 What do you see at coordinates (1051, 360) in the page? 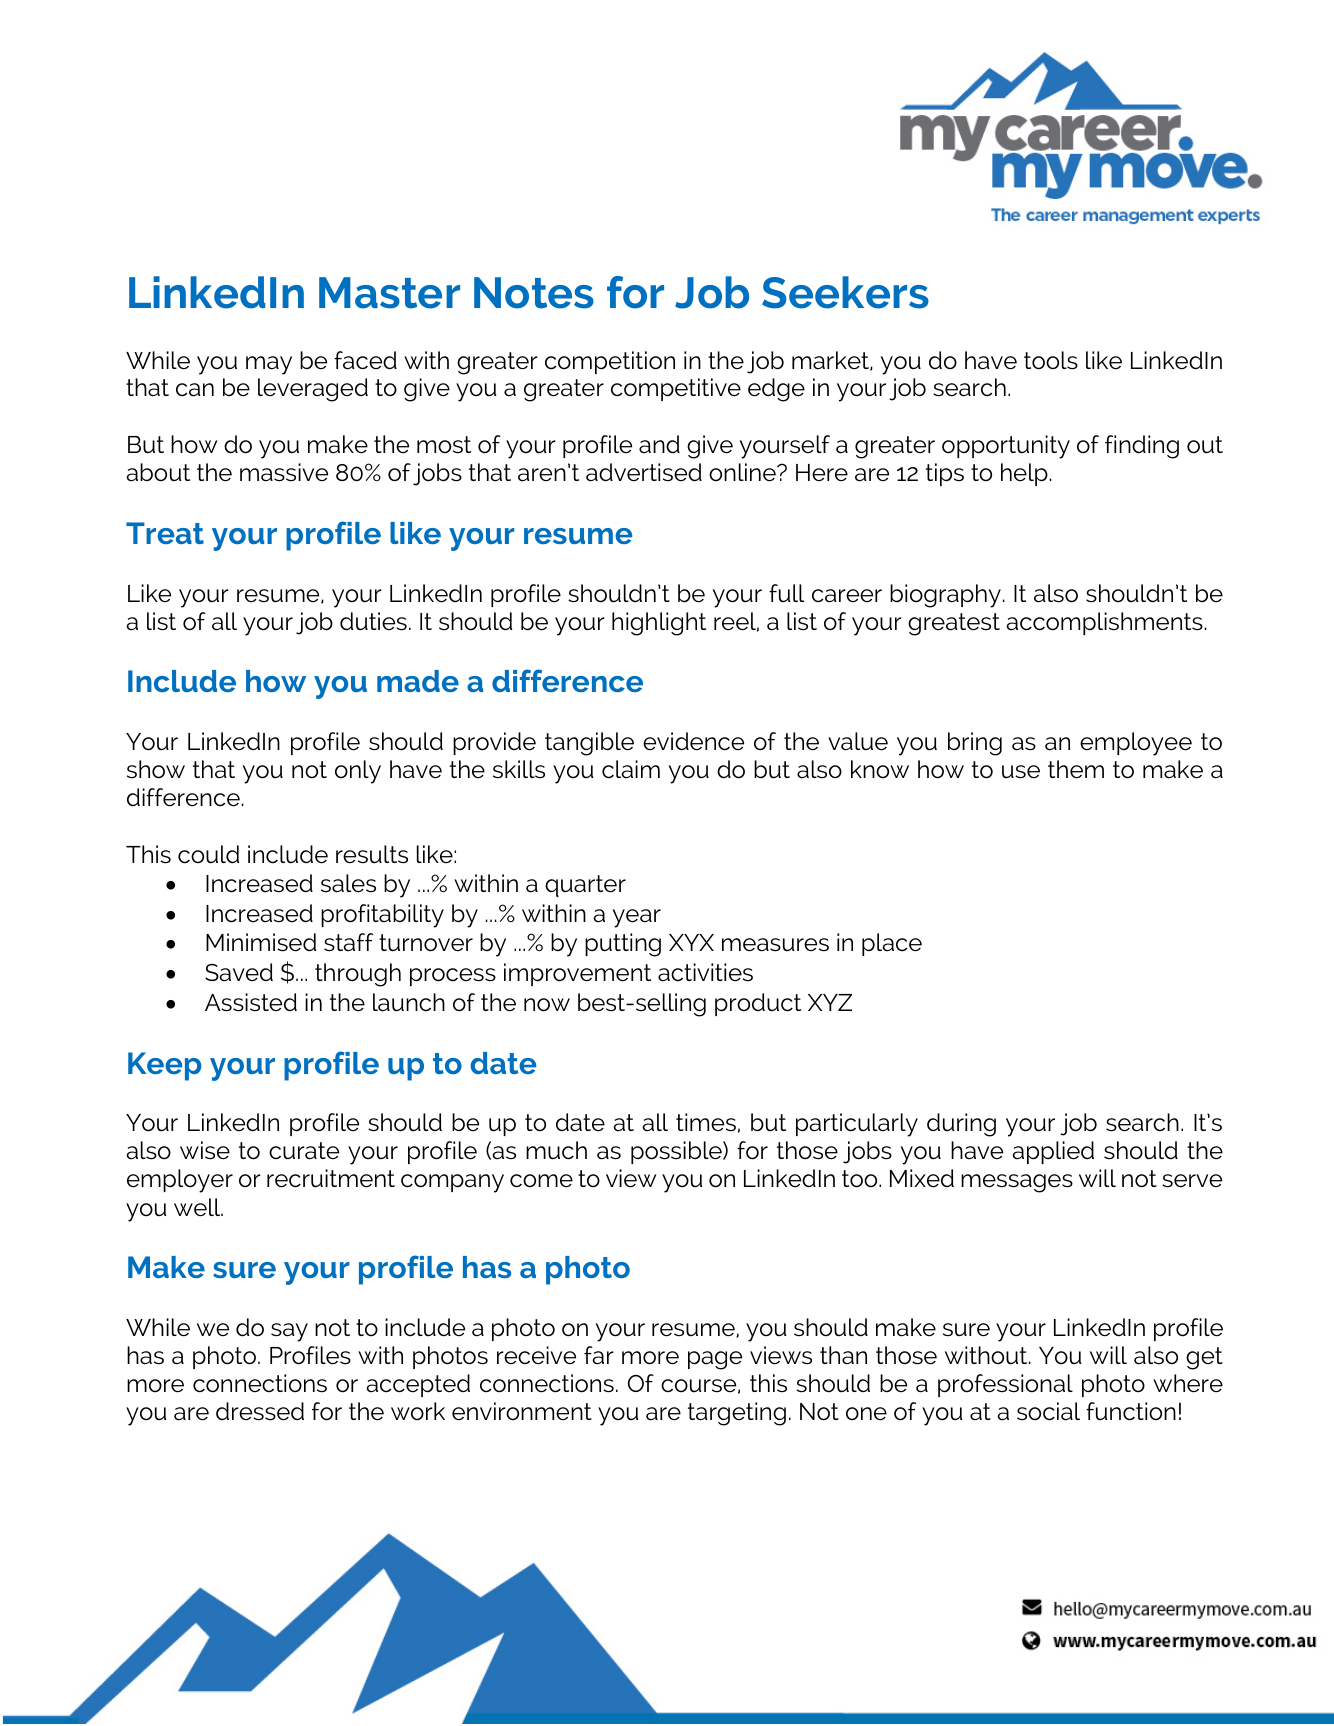
I see `tools` at bounding box center [1051, 360].
